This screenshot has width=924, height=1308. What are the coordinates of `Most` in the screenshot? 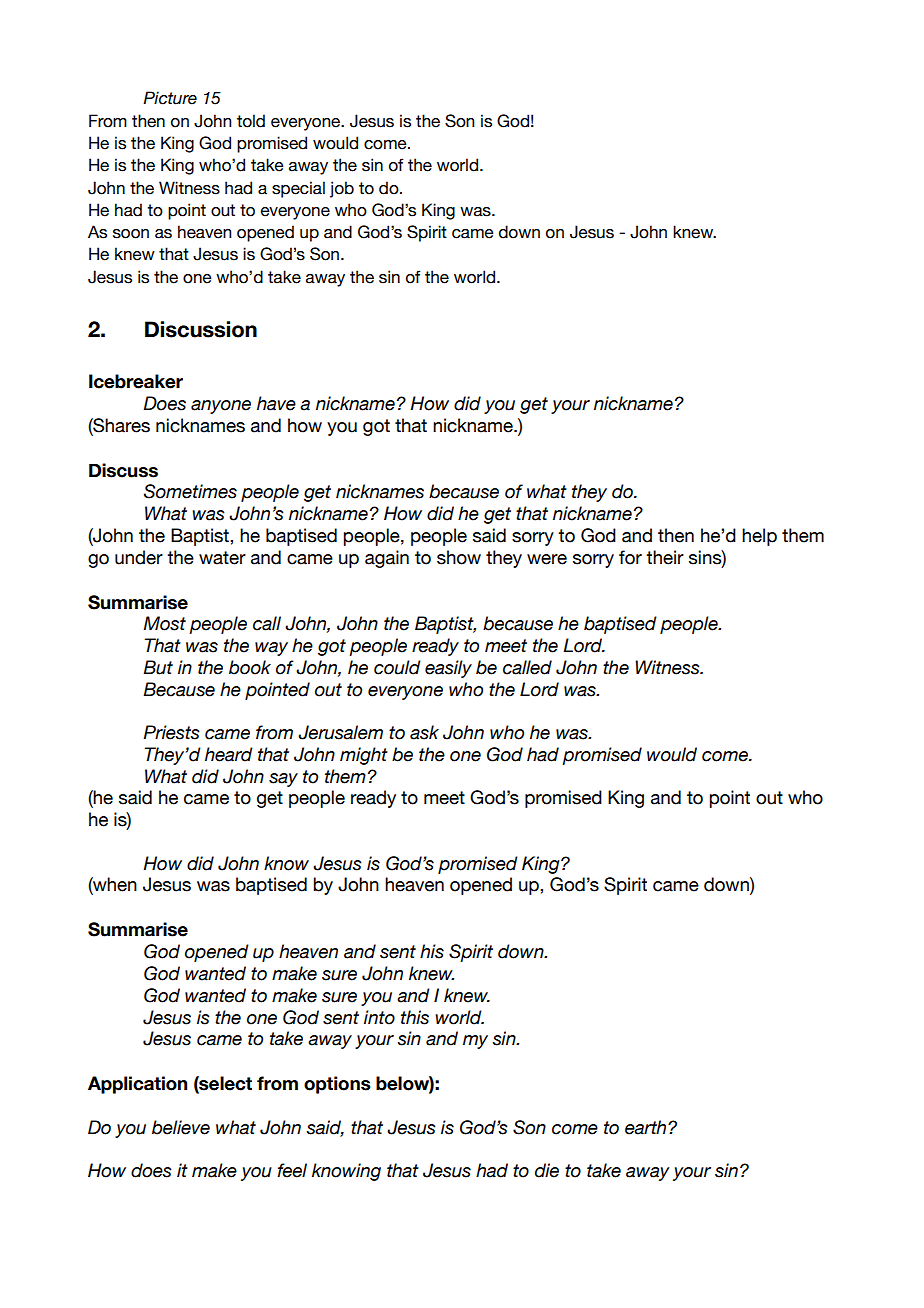 It's located at (164, 623).
